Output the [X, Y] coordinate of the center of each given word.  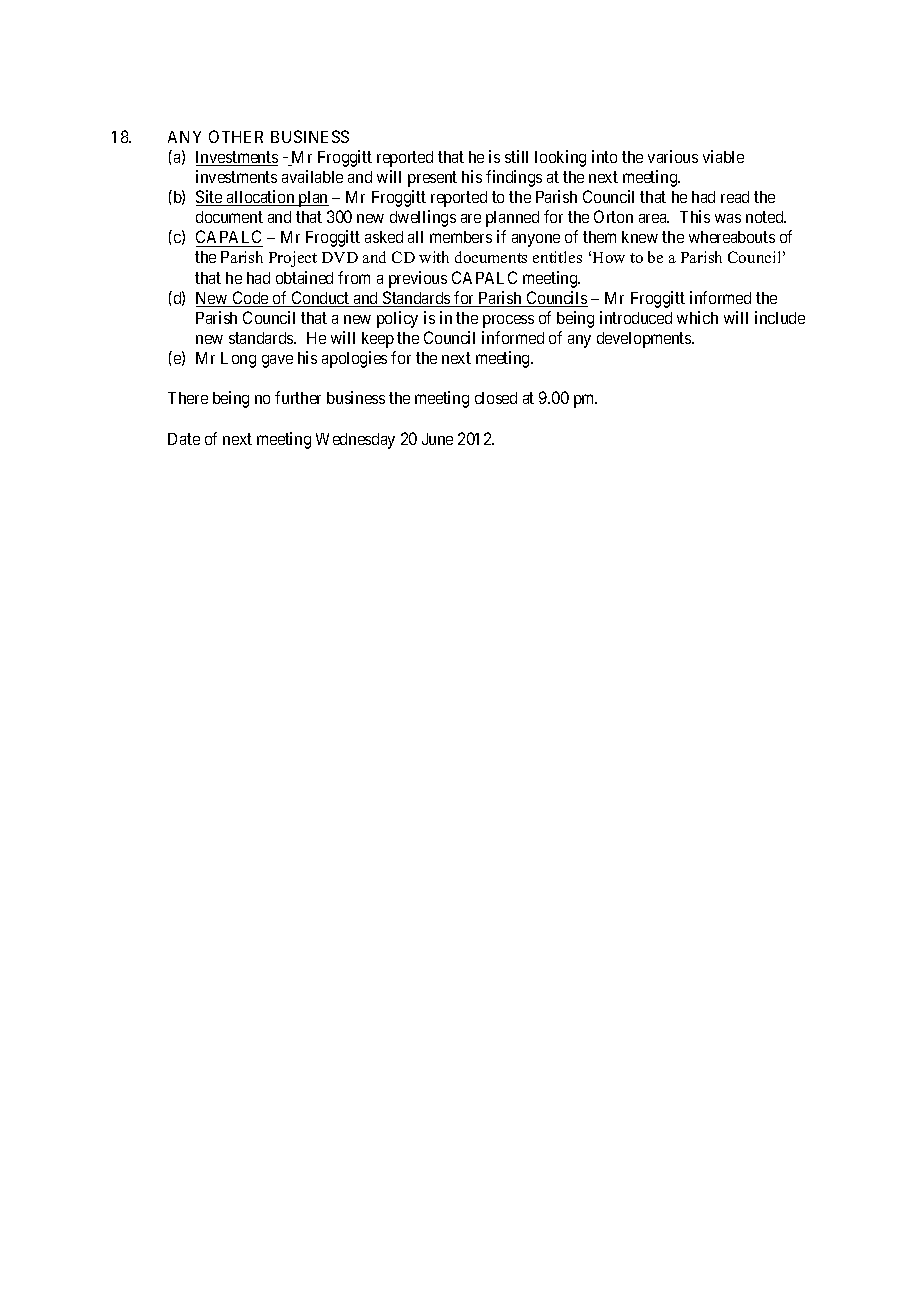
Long [238, 360]
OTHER [236, 136]
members [461, 237]
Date [184, 439]
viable [723, 156]
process [508, 321]
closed [496, 398]
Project [293, 259]
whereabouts [732, 237]
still [516, 156]
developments [645, 340]
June [437, 439]
